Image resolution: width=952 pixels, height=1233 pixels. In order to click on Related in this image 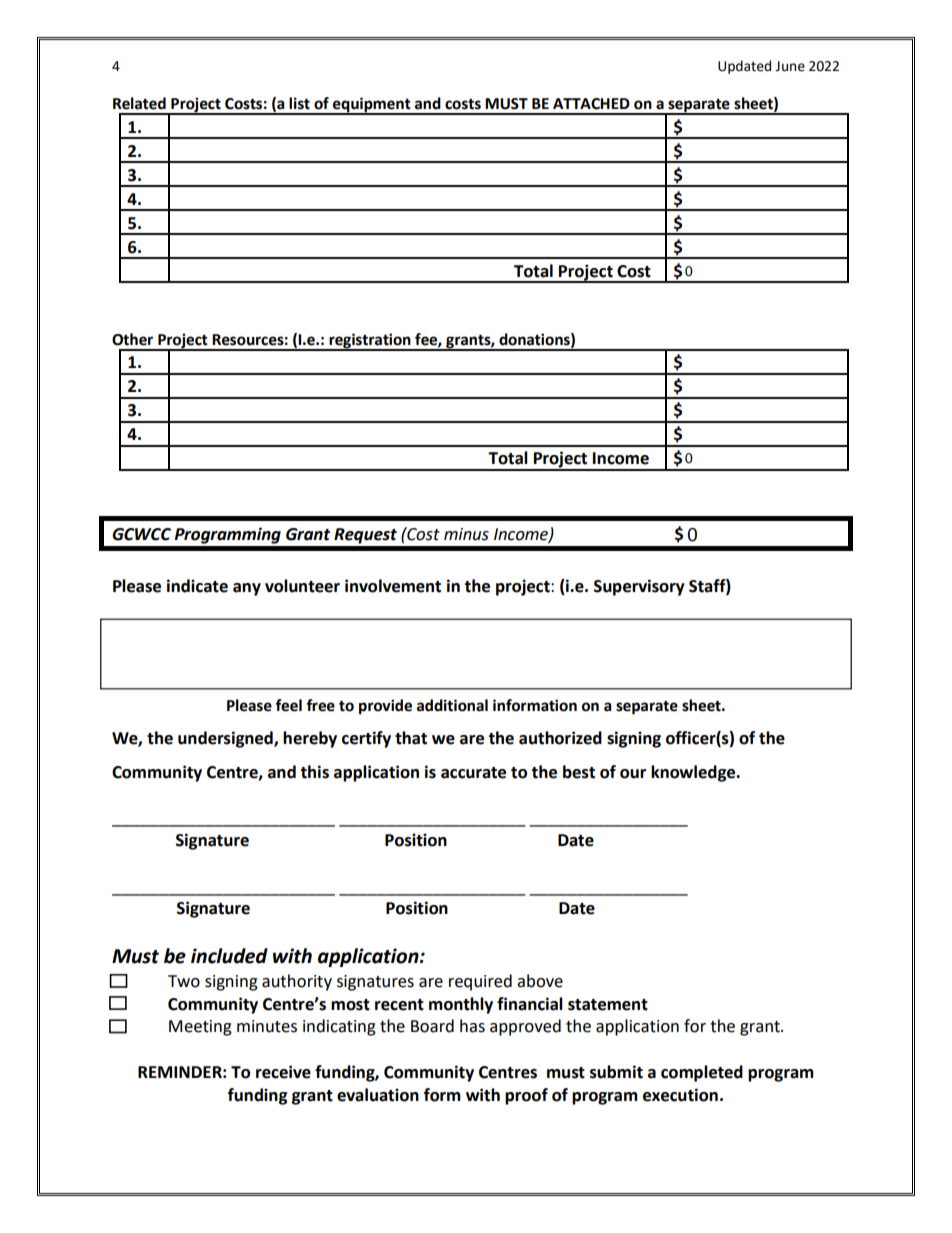, I will do `click(139, 103)`.
